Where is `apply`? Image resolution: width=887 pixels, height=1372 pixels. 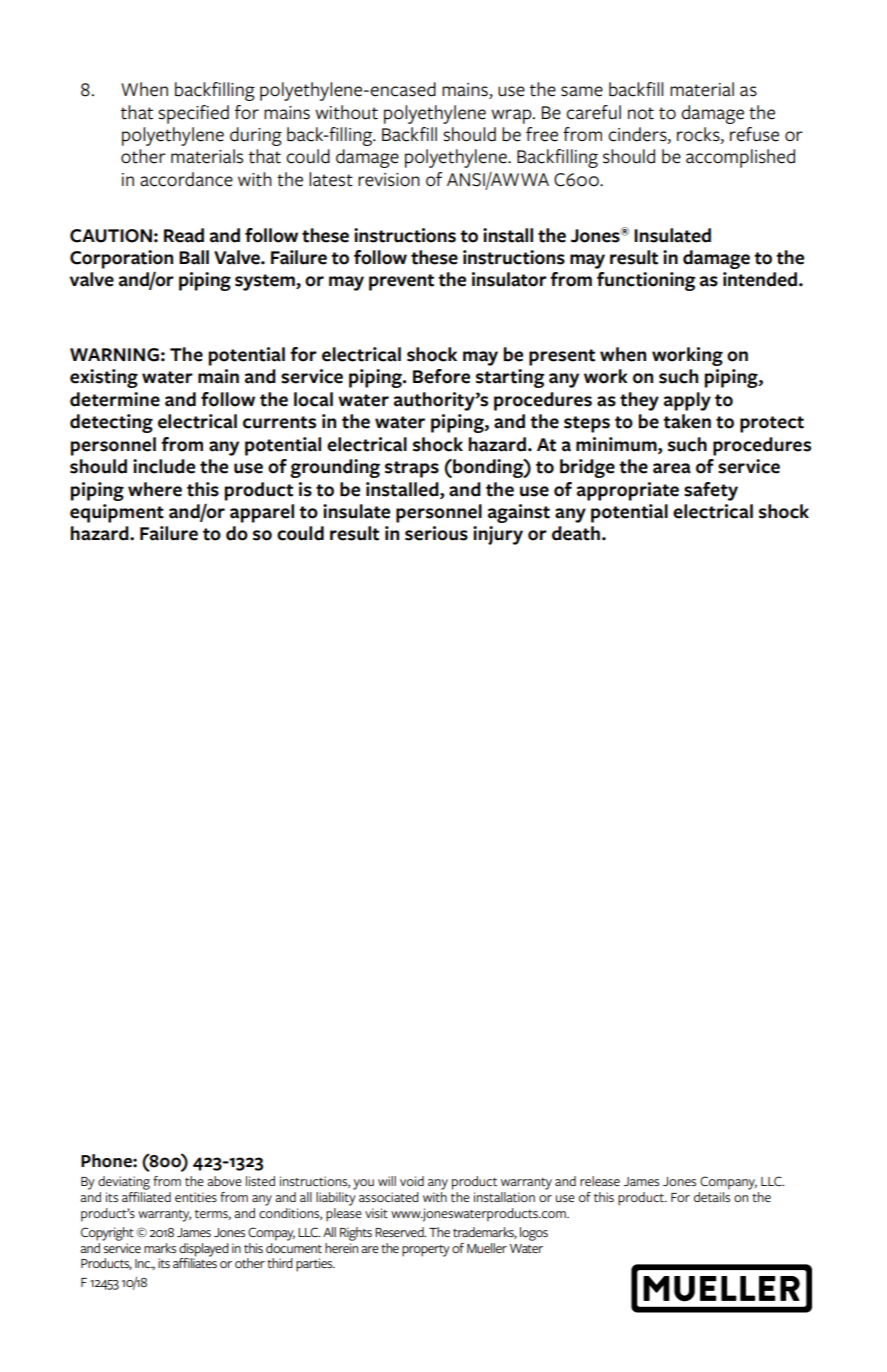
apply is located at coordinates (687, 401).
